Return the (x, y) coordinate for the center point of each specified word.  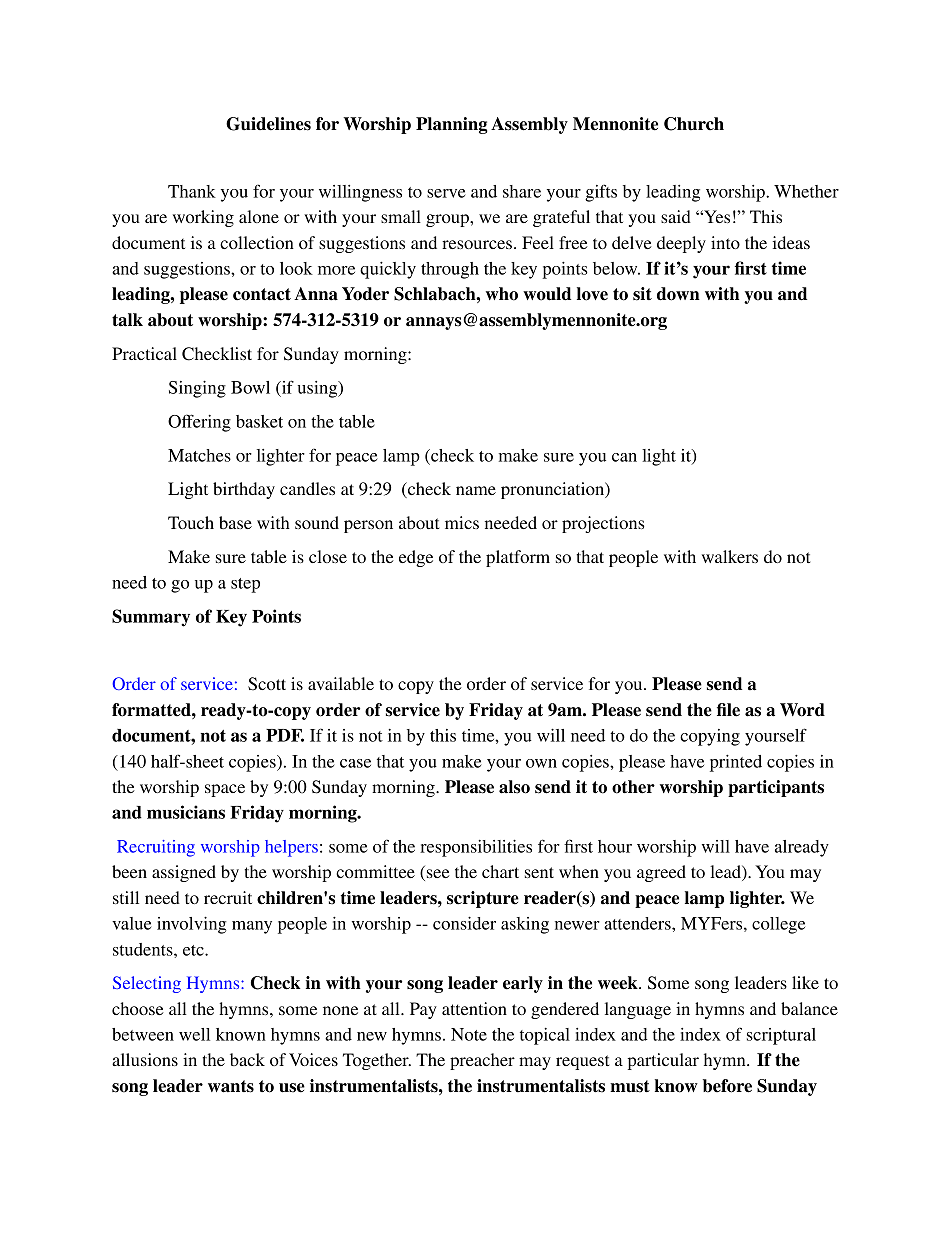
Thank (192, 191)
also (514, 787)
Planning (452, 125)
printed (736, 763)
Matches (199, 455)
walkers (730, 556)
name (476, 490)
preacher (482, 1061)
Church (694, 124)
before (727, 1086)
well (194, 1034)
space (225, 790)
